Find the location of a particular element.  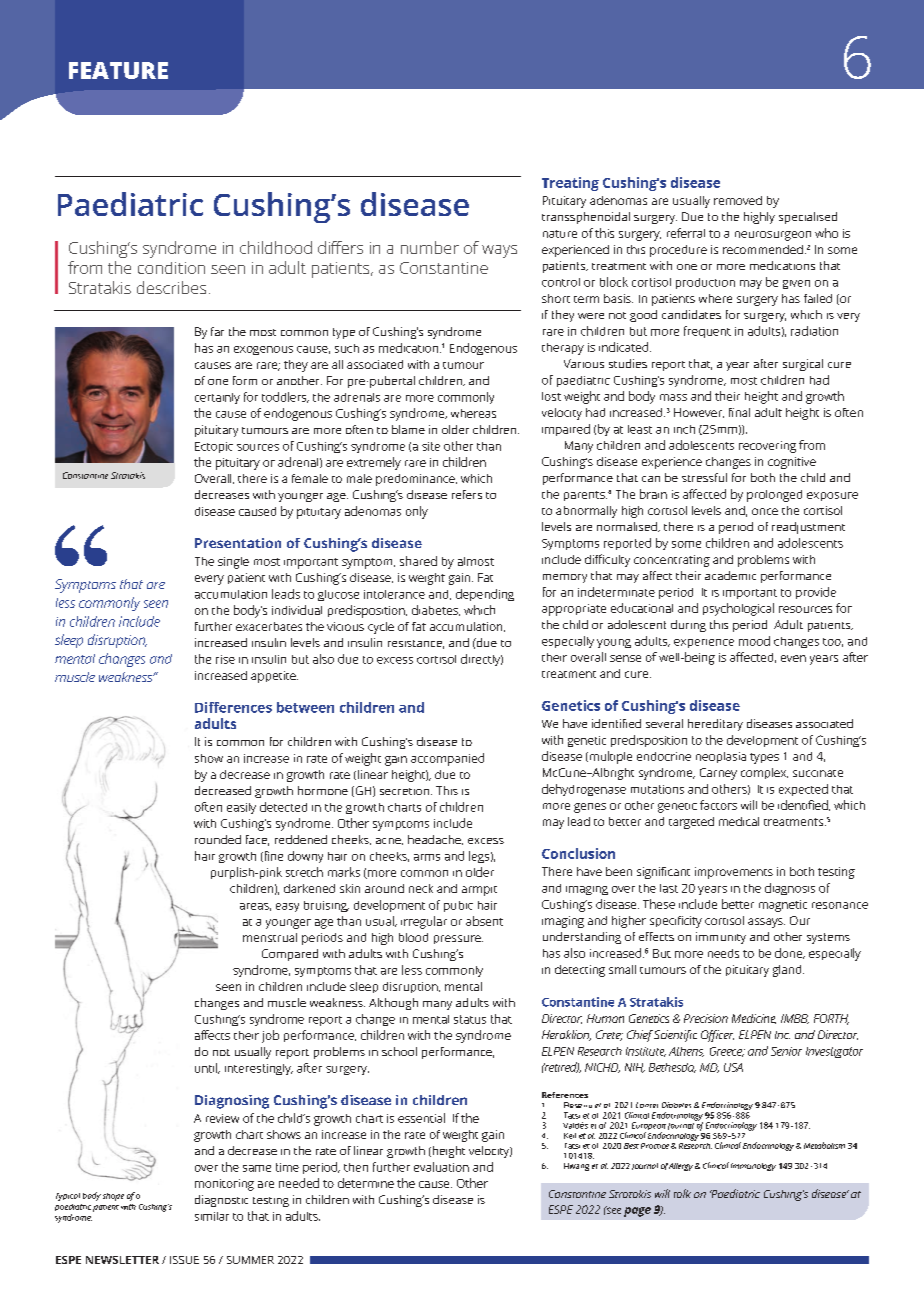

describes is located at coordinates (171, 287).
